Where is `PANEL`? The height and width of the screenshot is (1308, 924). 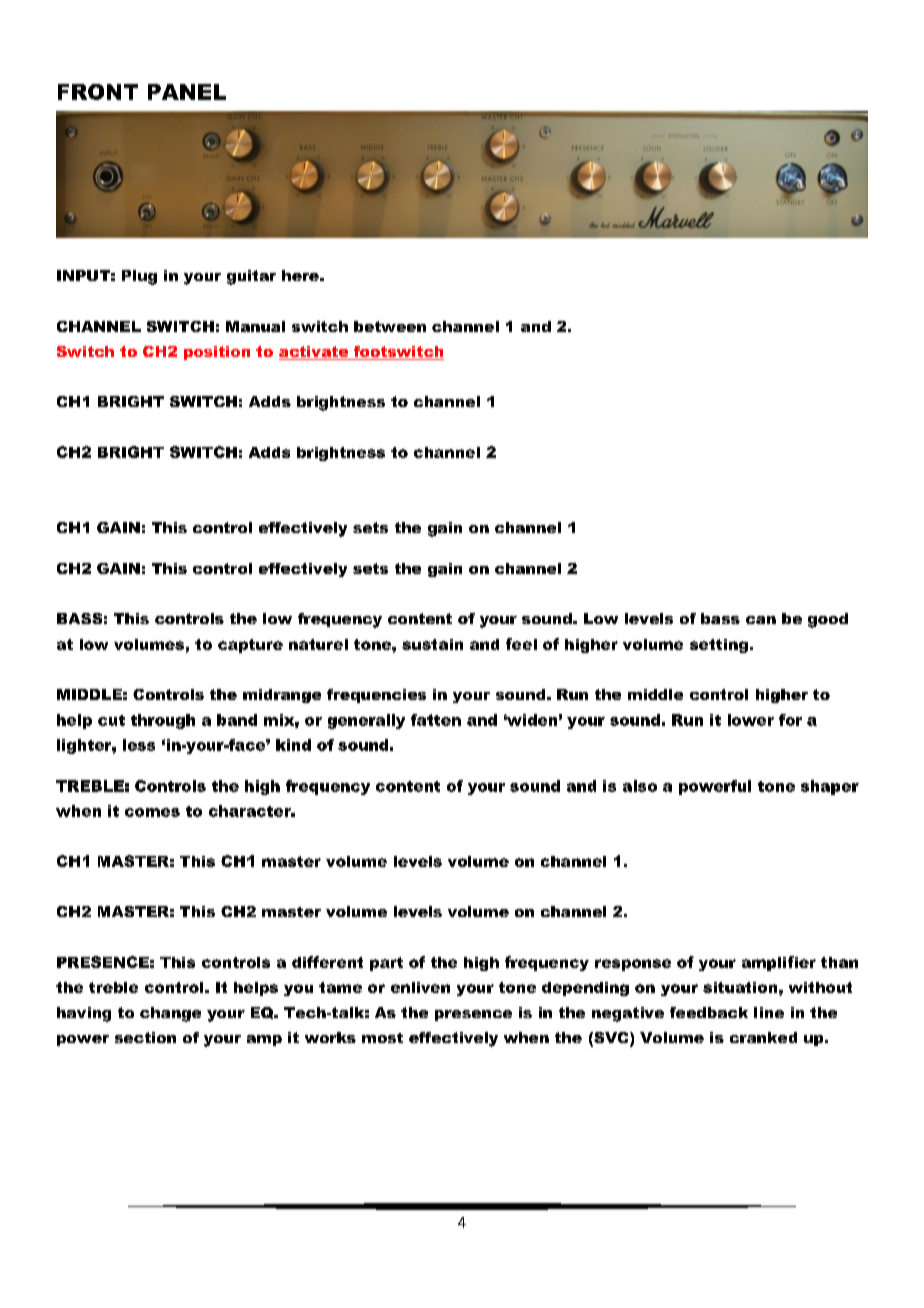
PANEL is located at coordinates (187, 92).
